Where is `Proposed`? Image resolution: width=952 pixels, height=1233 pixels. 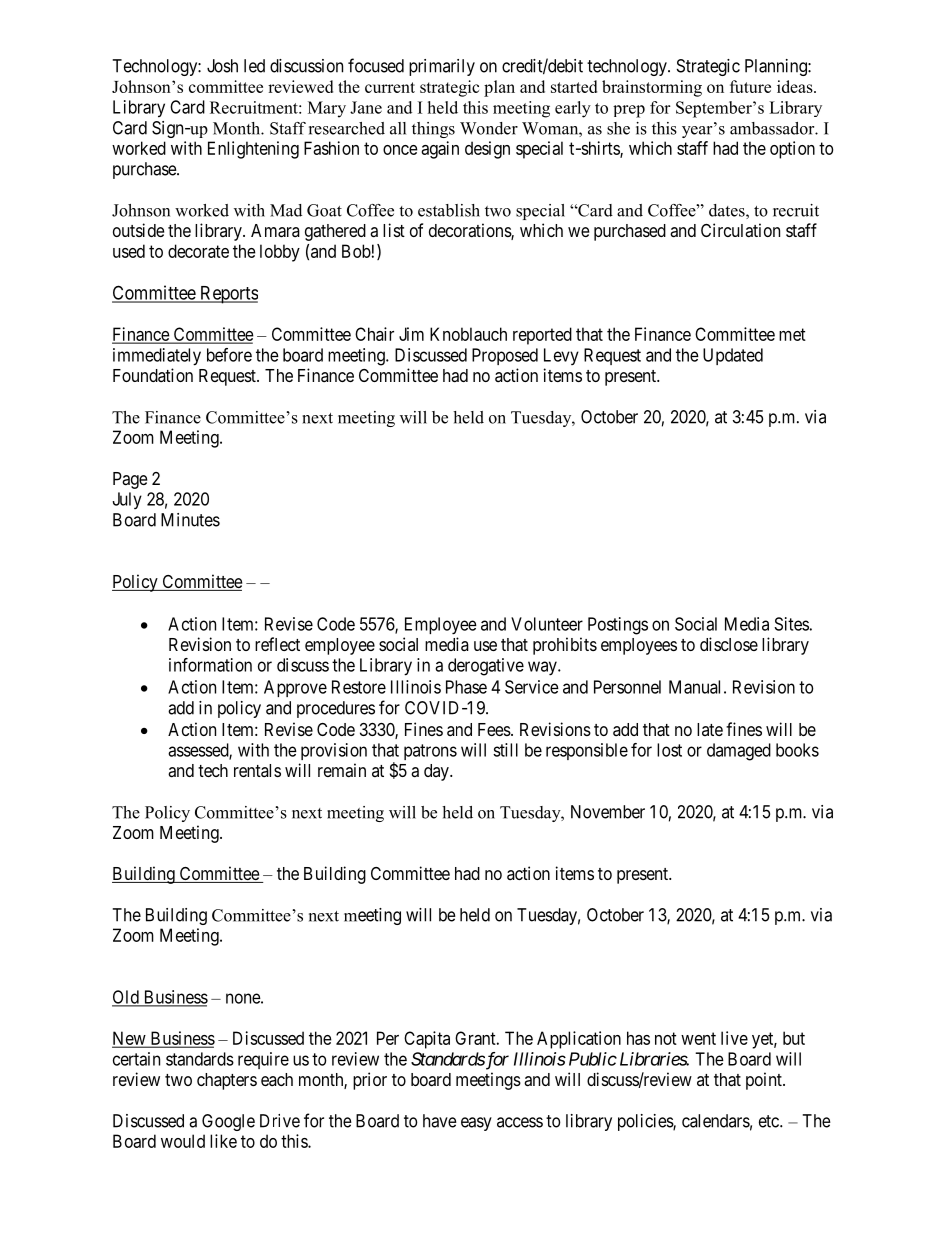 Proposed is located at coordinates (505, 356).
